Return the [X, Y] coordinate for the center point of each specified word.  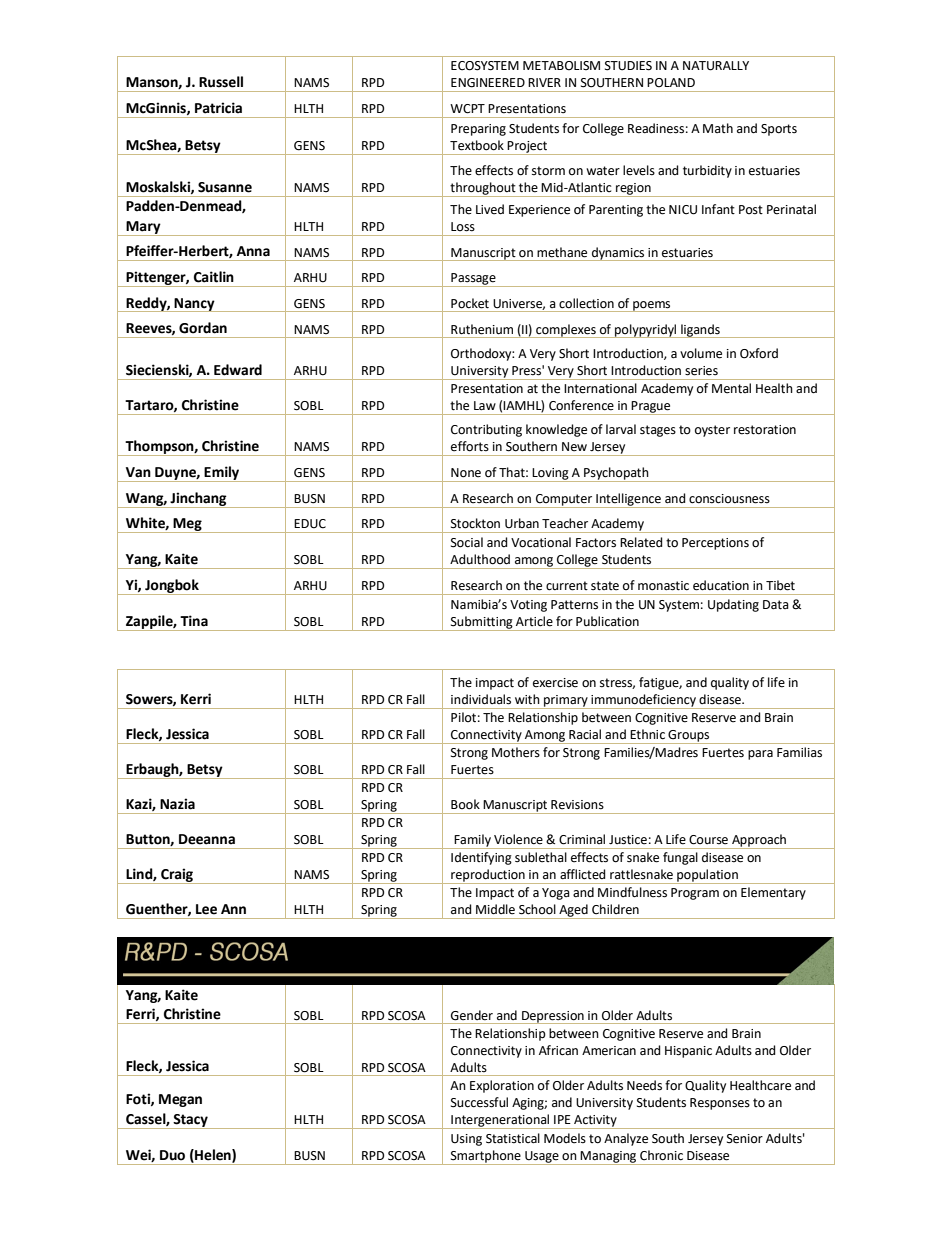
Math [718, 128]
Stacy [191, 1121]
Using [466, 1140]
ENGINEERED [488, 83]
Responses [720, 1104]
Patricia [218, 108]
